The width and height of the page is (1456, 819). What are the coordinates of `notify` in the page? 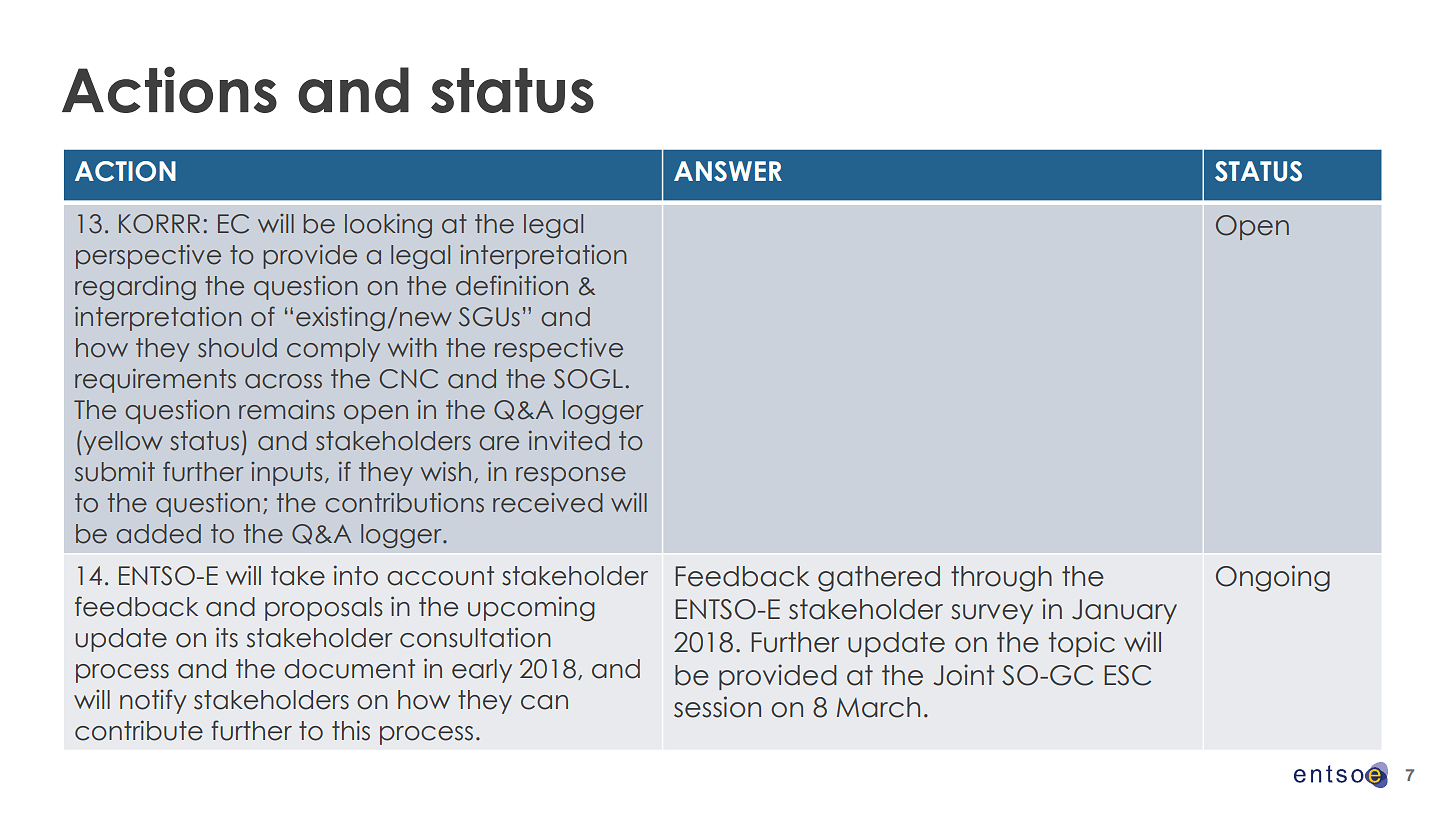 It's located at (153, 701).
